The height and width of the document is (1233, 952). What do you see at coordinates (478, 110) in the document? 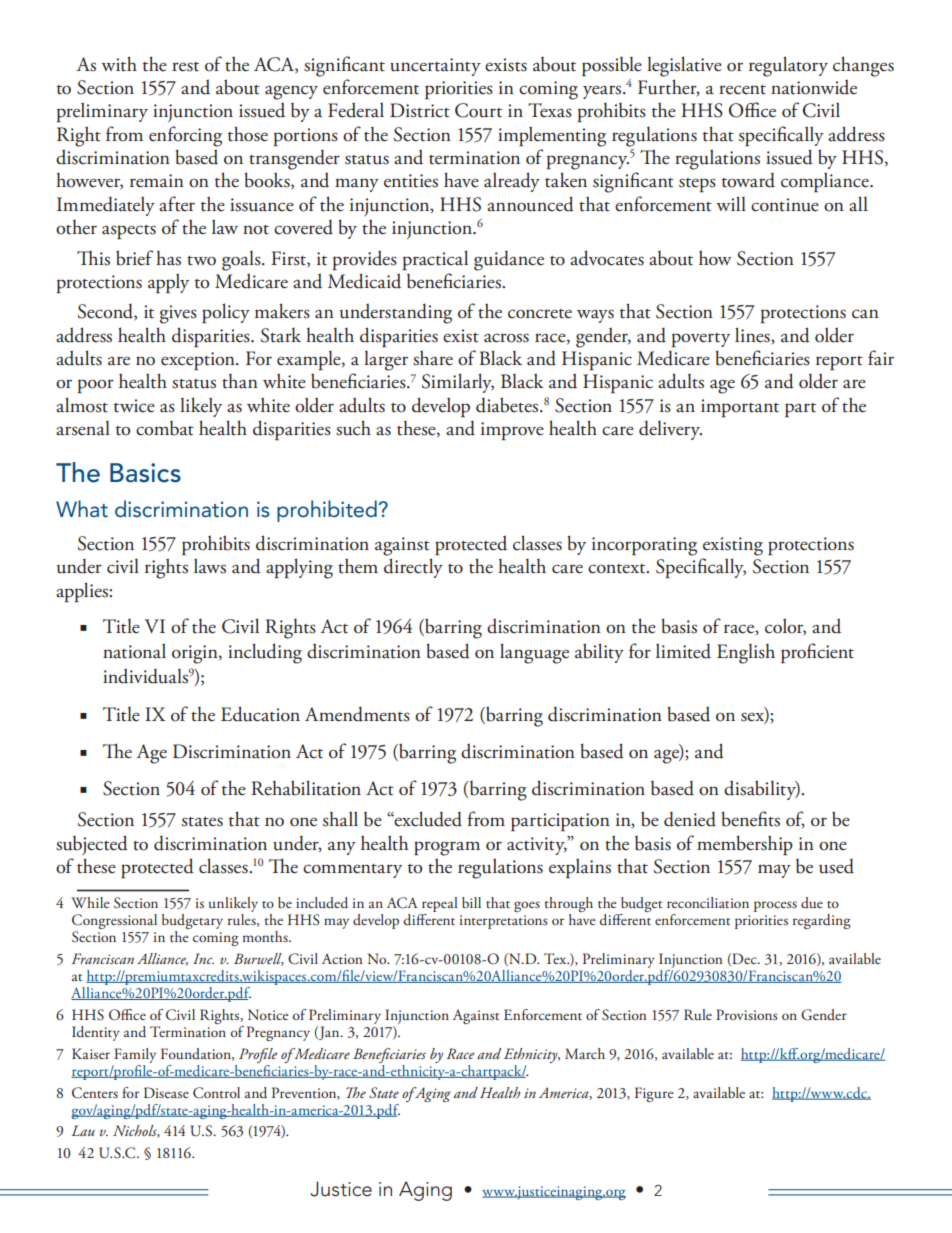
I see `Court` at bounding box center [478, 110].
